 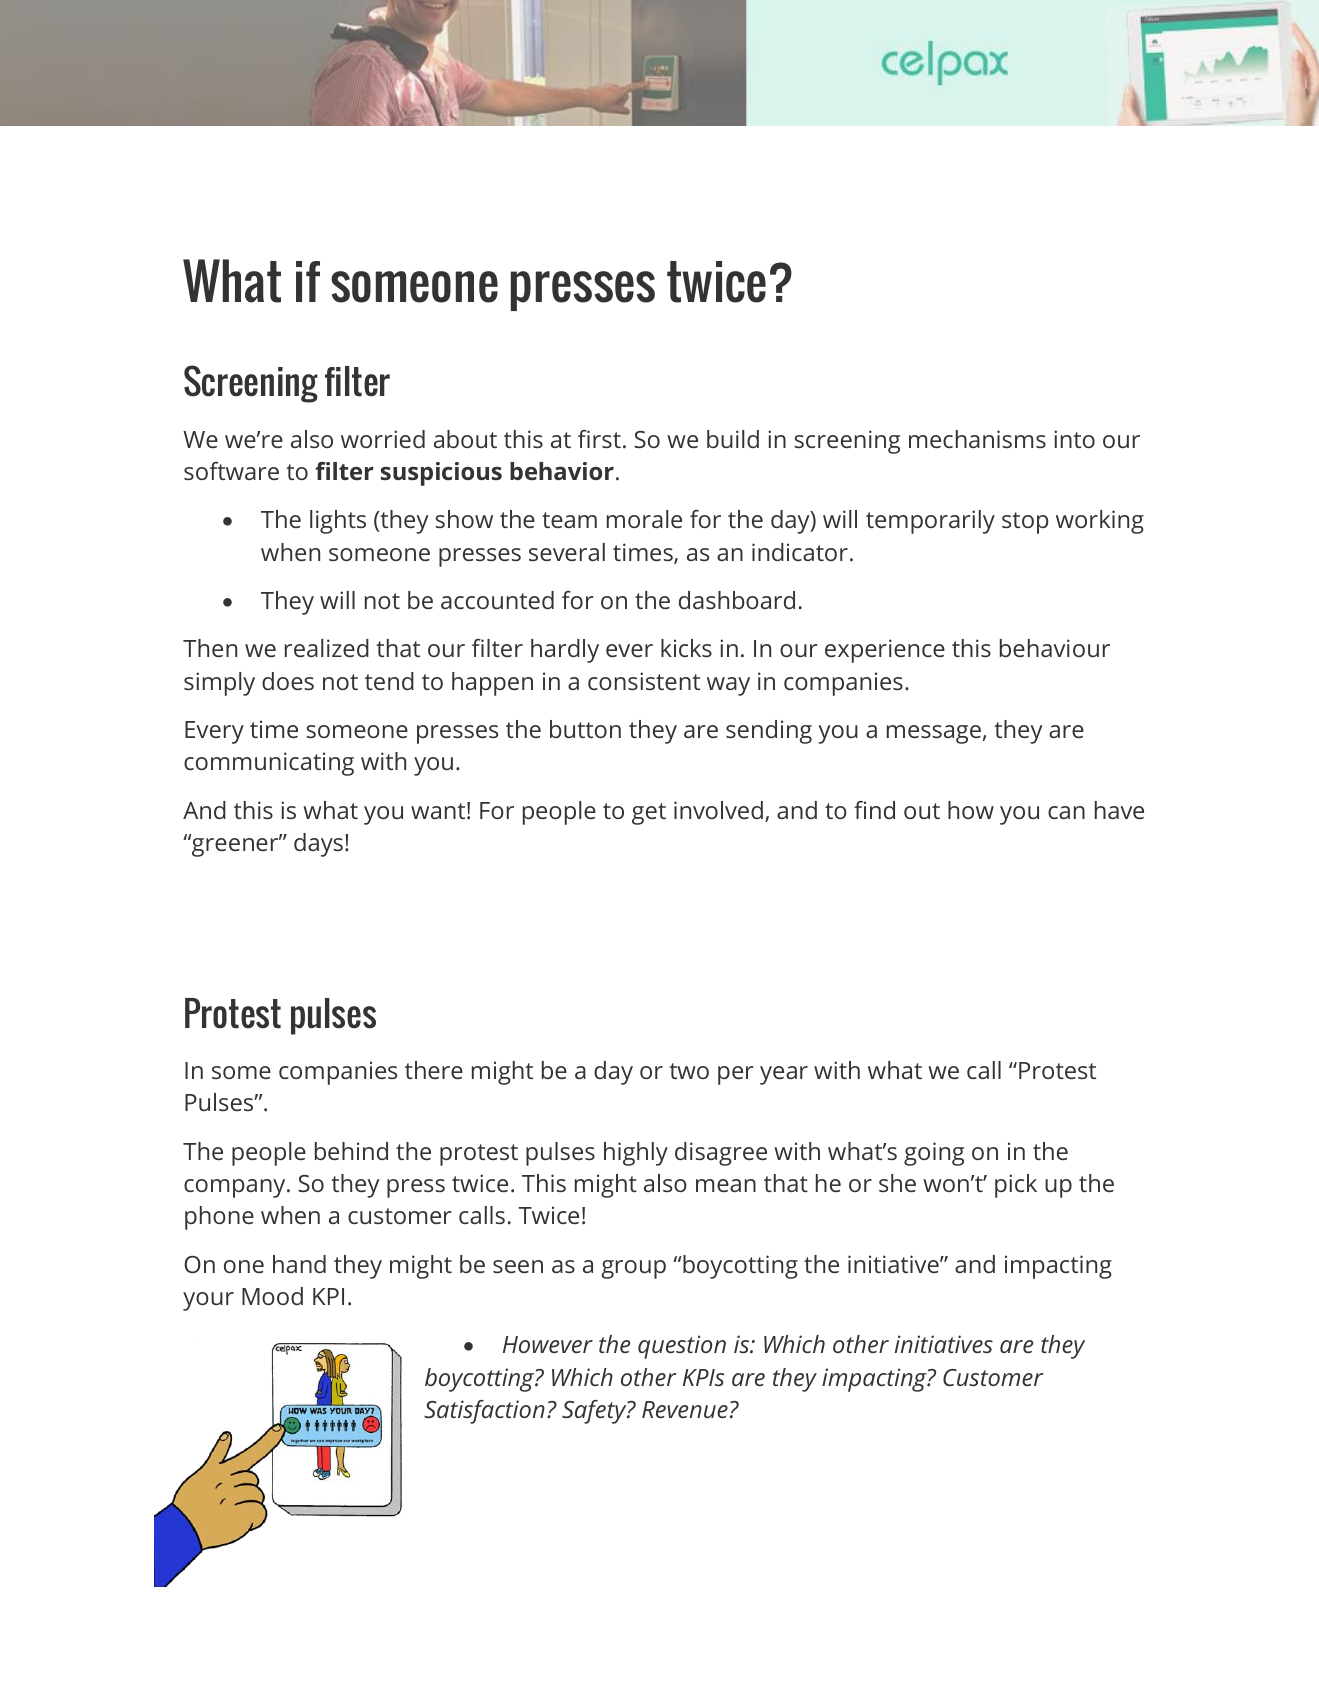 I want to click on question, so click(x=682, y=1347).
